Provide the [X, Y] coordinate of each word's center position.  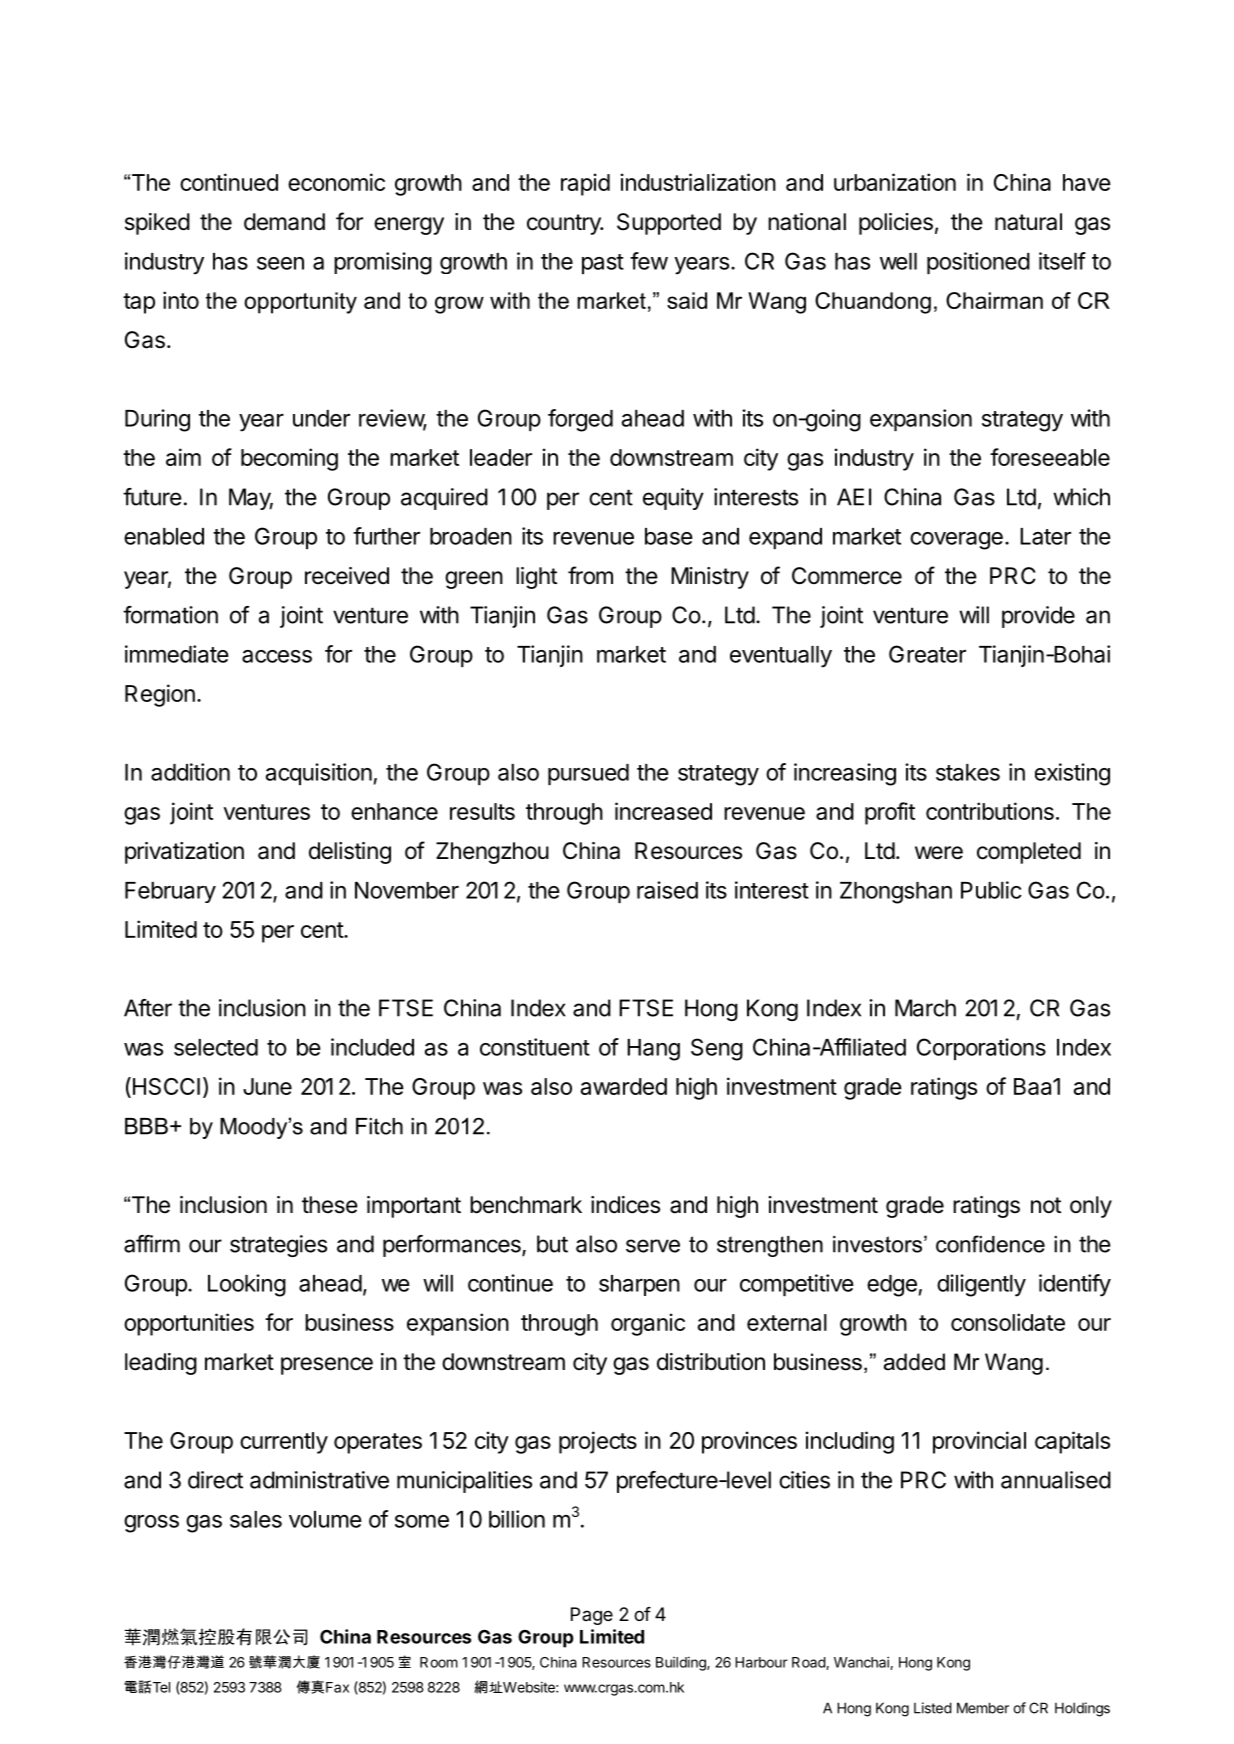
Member [983, 1708]
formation [170, 615]
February [170, 892]
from [590, 575]
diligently [981, 1285]
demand [284, 222]
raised [667, 890]
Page [592, 1616]
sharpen [639, 1285]
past [603, 264]
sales [256, 1519]
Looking [247, 1285]
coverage [956, 541]
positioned [978, 263]
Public [991, 890]
